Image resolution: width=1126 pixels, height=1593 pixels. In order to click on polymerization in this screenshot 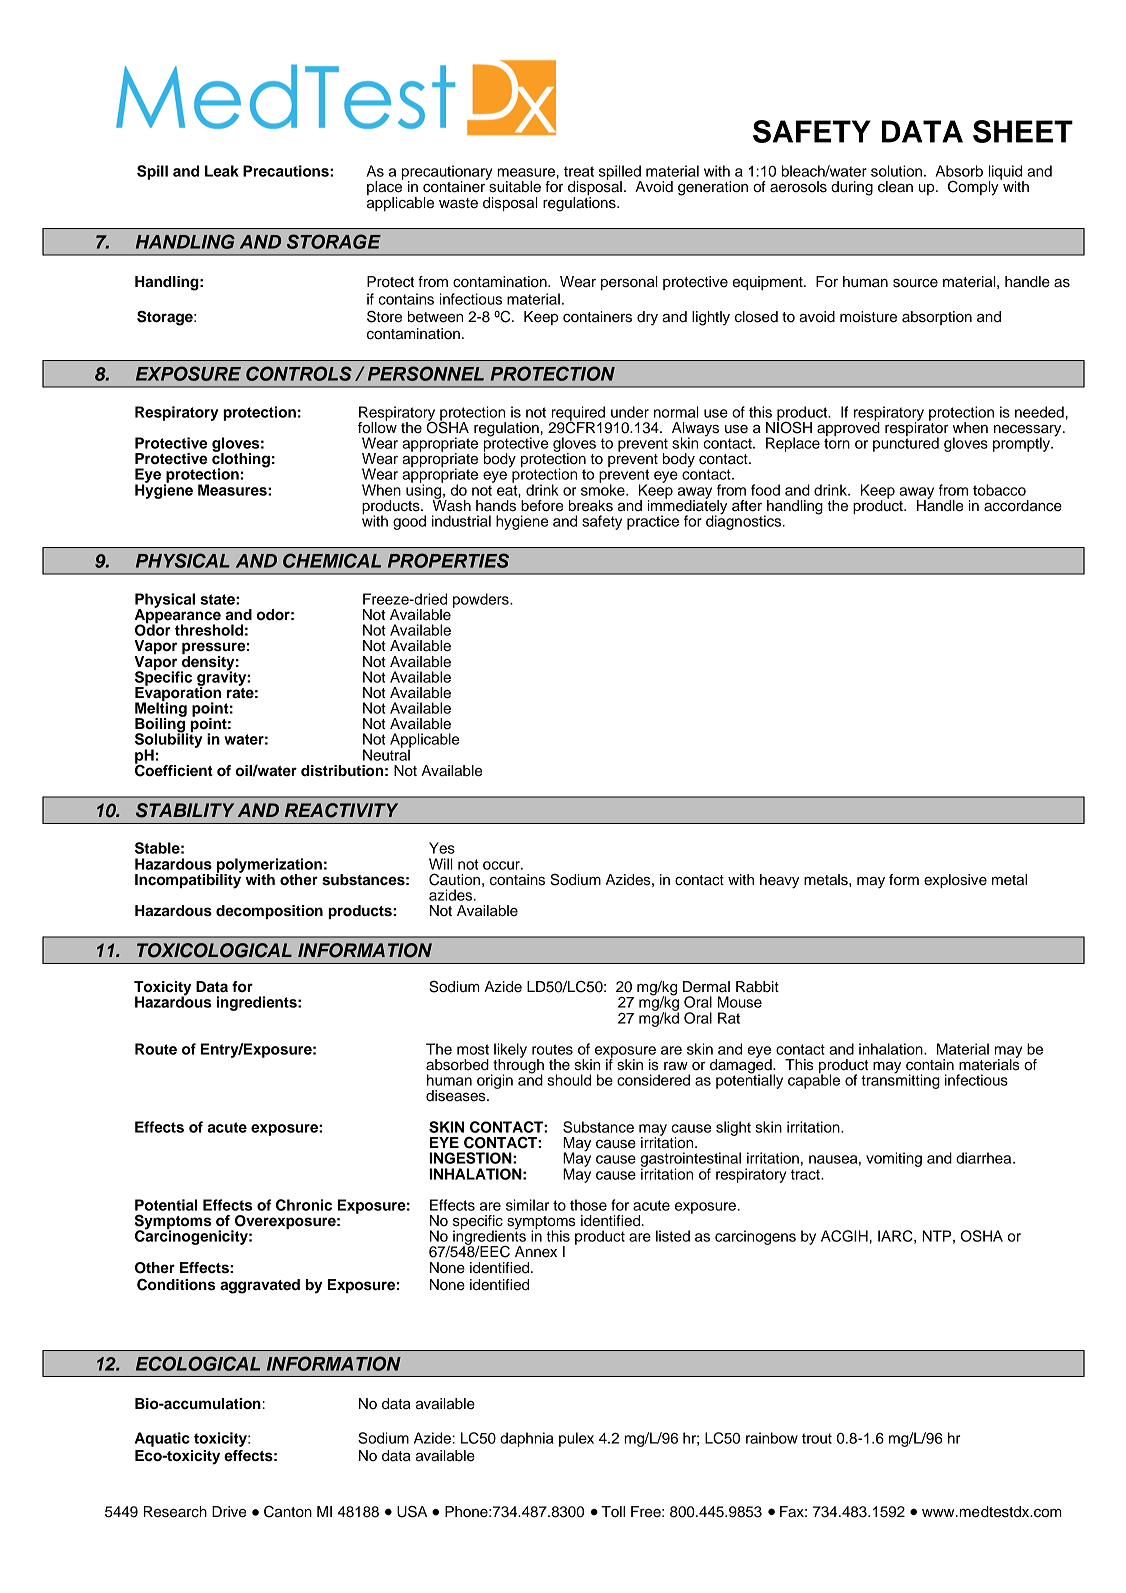, I will do `click(269, 866)`.
